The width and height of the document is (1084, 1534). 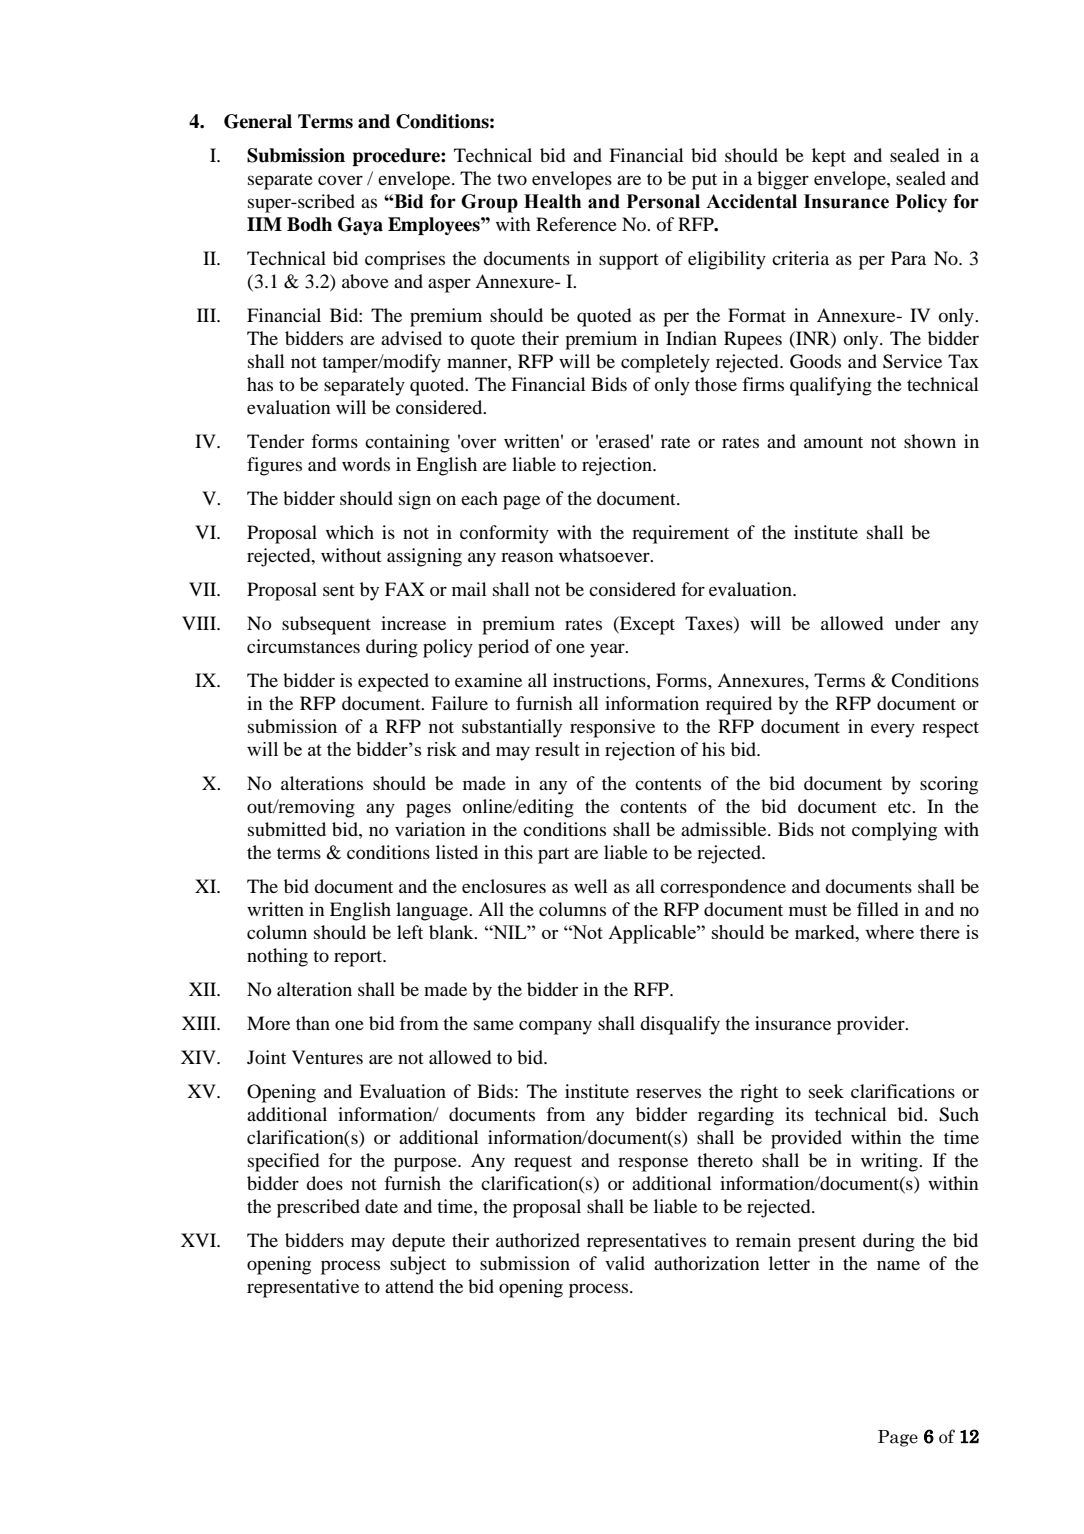 I want to click on has, so click(x=260, y=384).
